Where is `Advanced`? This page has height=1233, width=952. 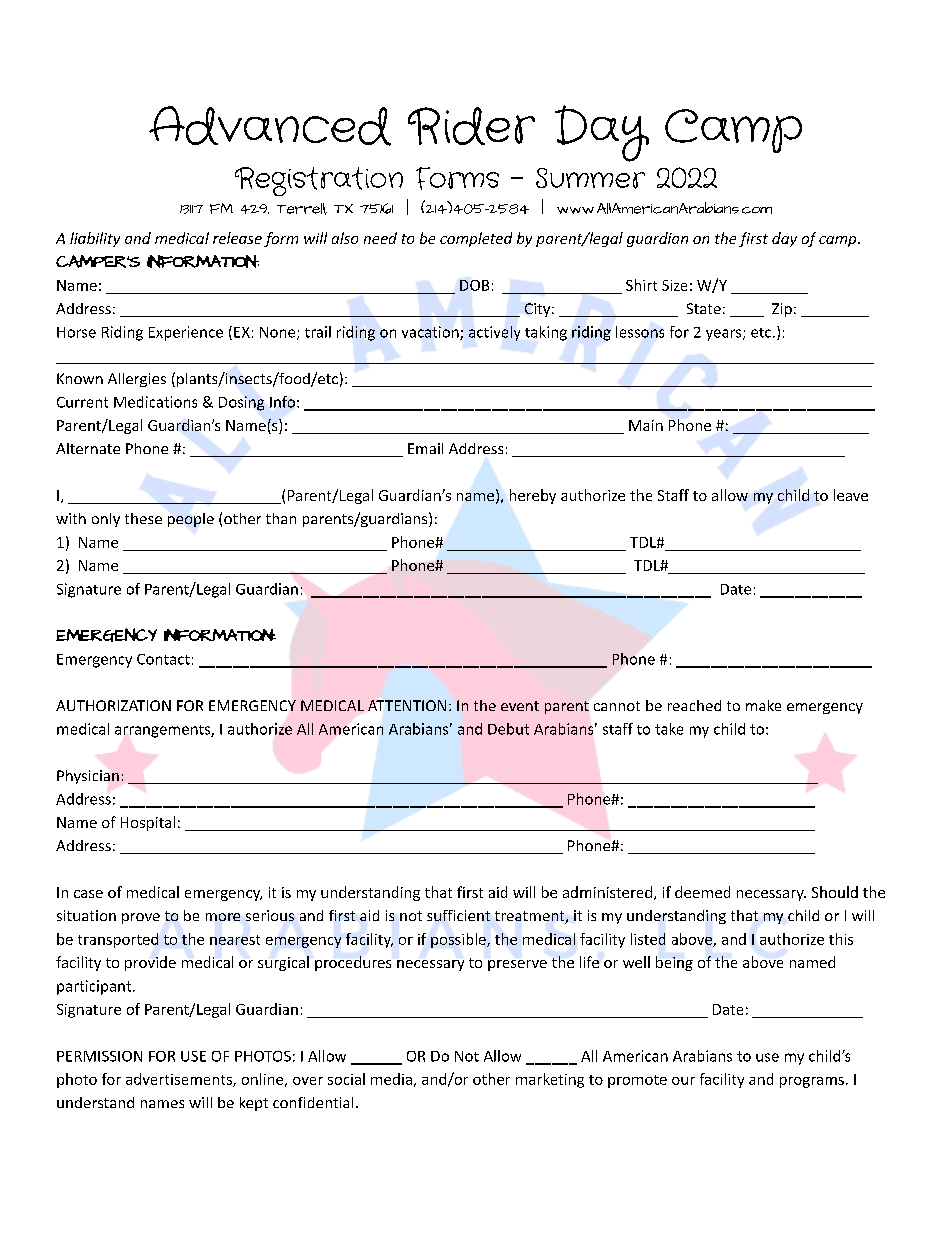
Advanced is located at coordinates (270, 126).
